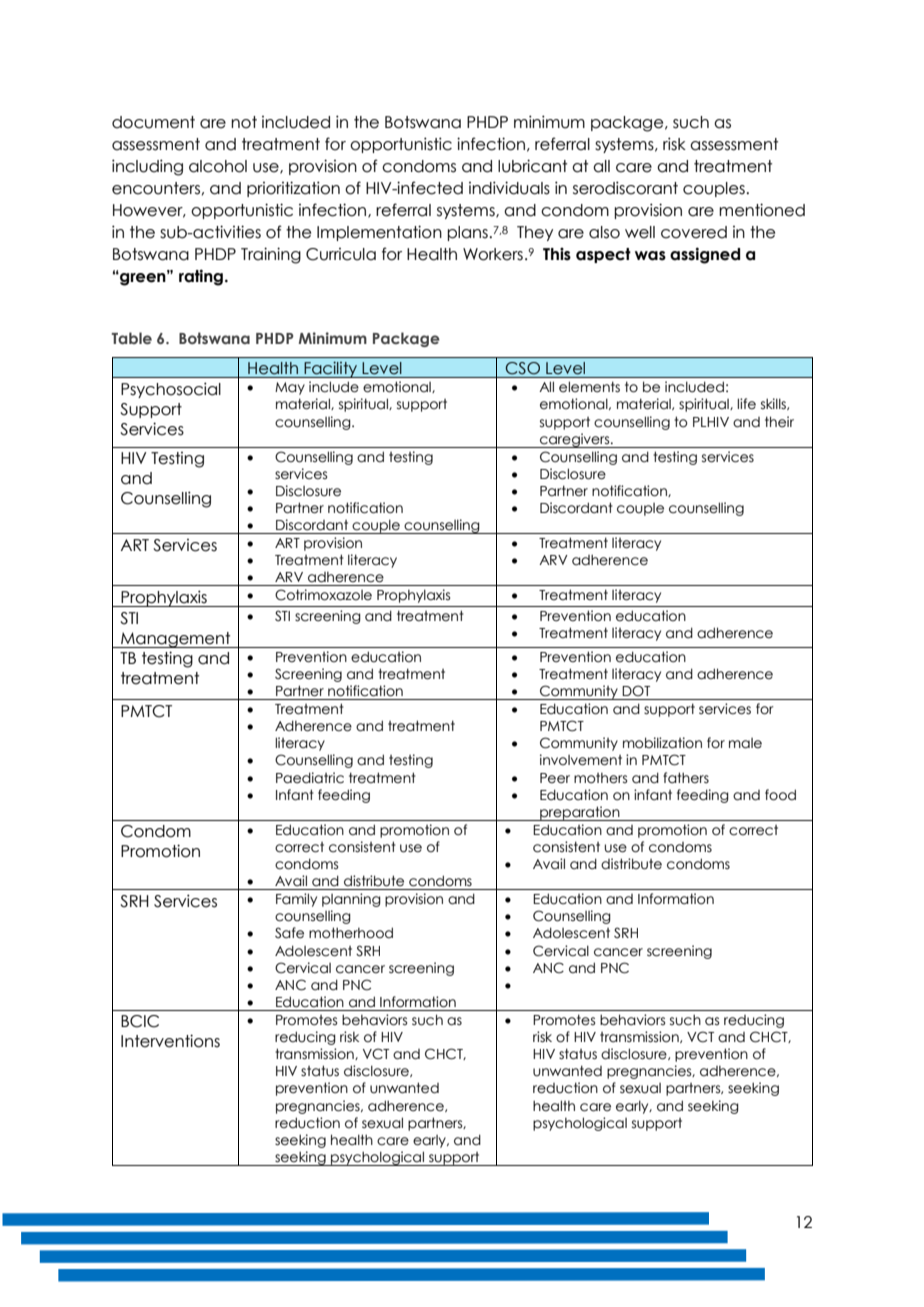  Describe the element at coordinates (218, 166) in the image. I see `alcohol` at that location.
